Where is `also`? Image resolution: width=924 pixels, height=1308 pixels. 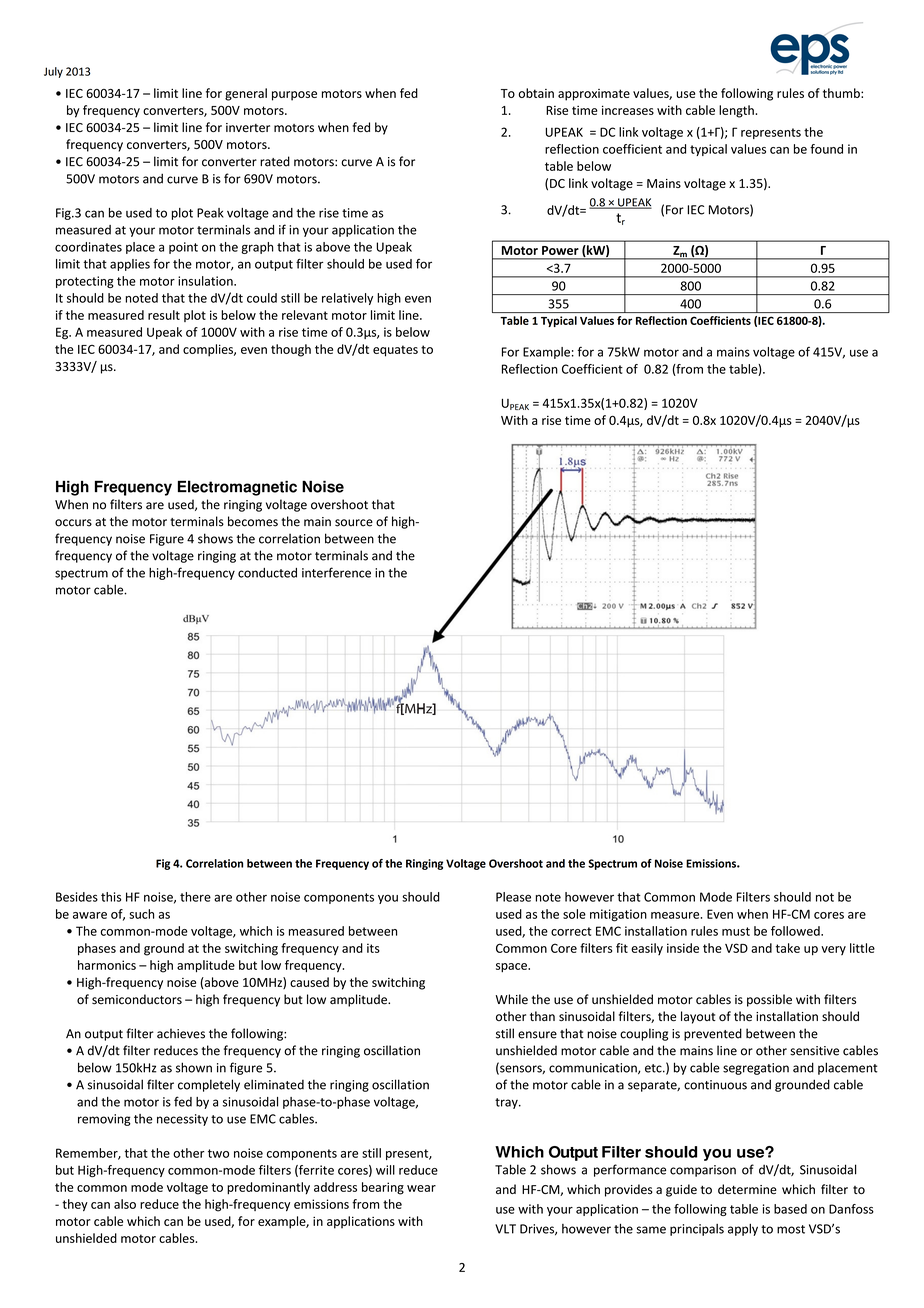
also is located at coordinates (125, 1204).
